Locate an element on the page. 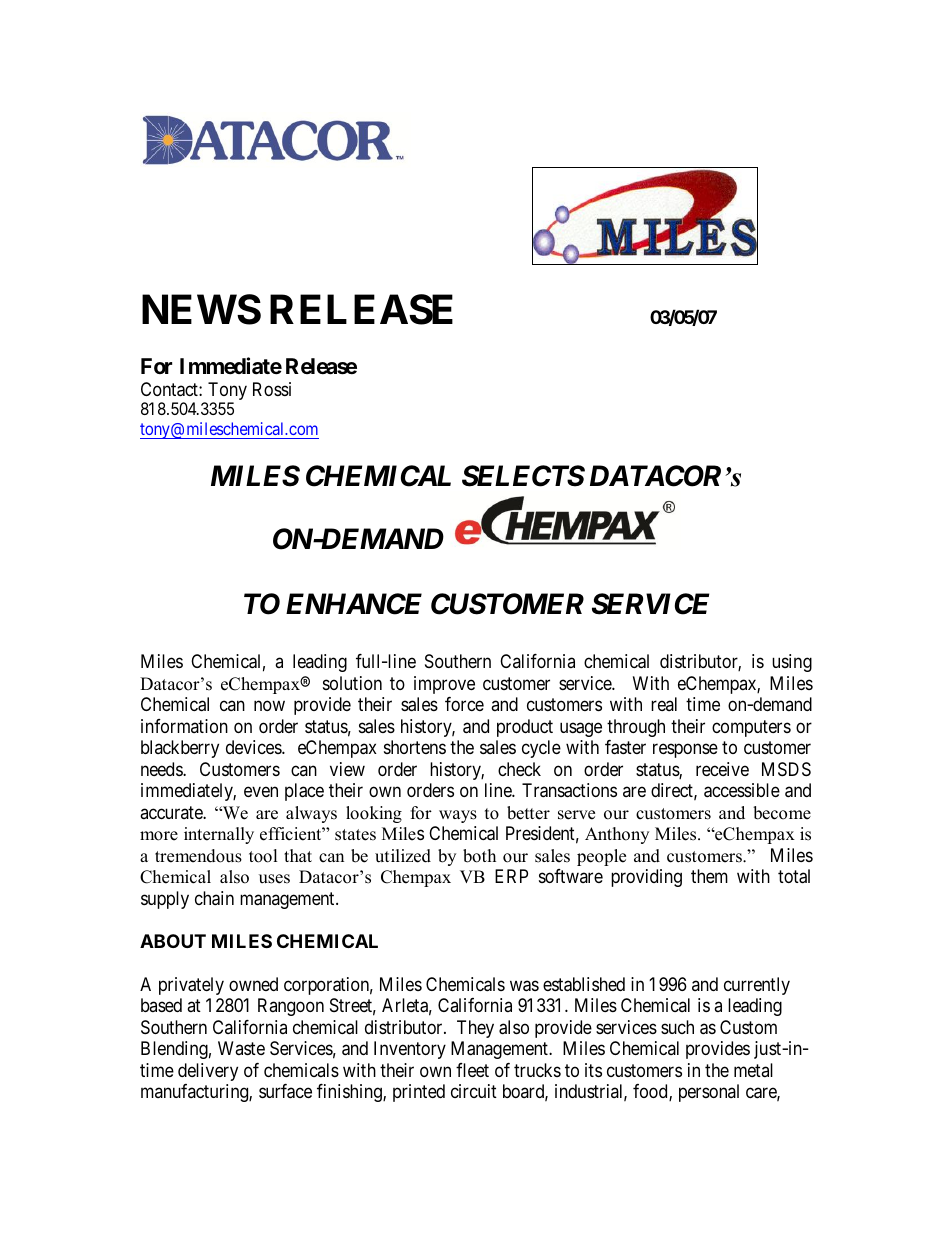  Rossi is located at coordinates (272, 389).
